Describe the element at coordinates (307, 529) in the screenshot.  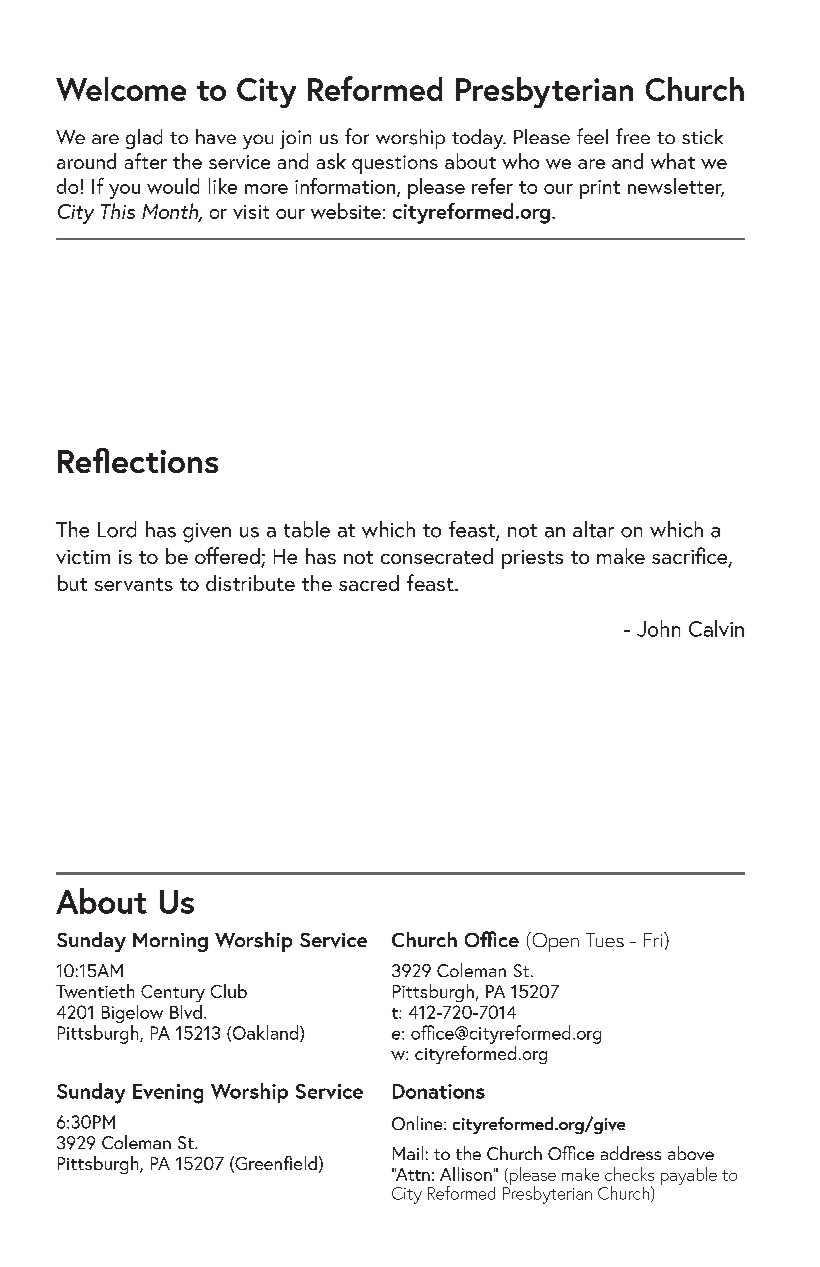
I see `table` at that location.
